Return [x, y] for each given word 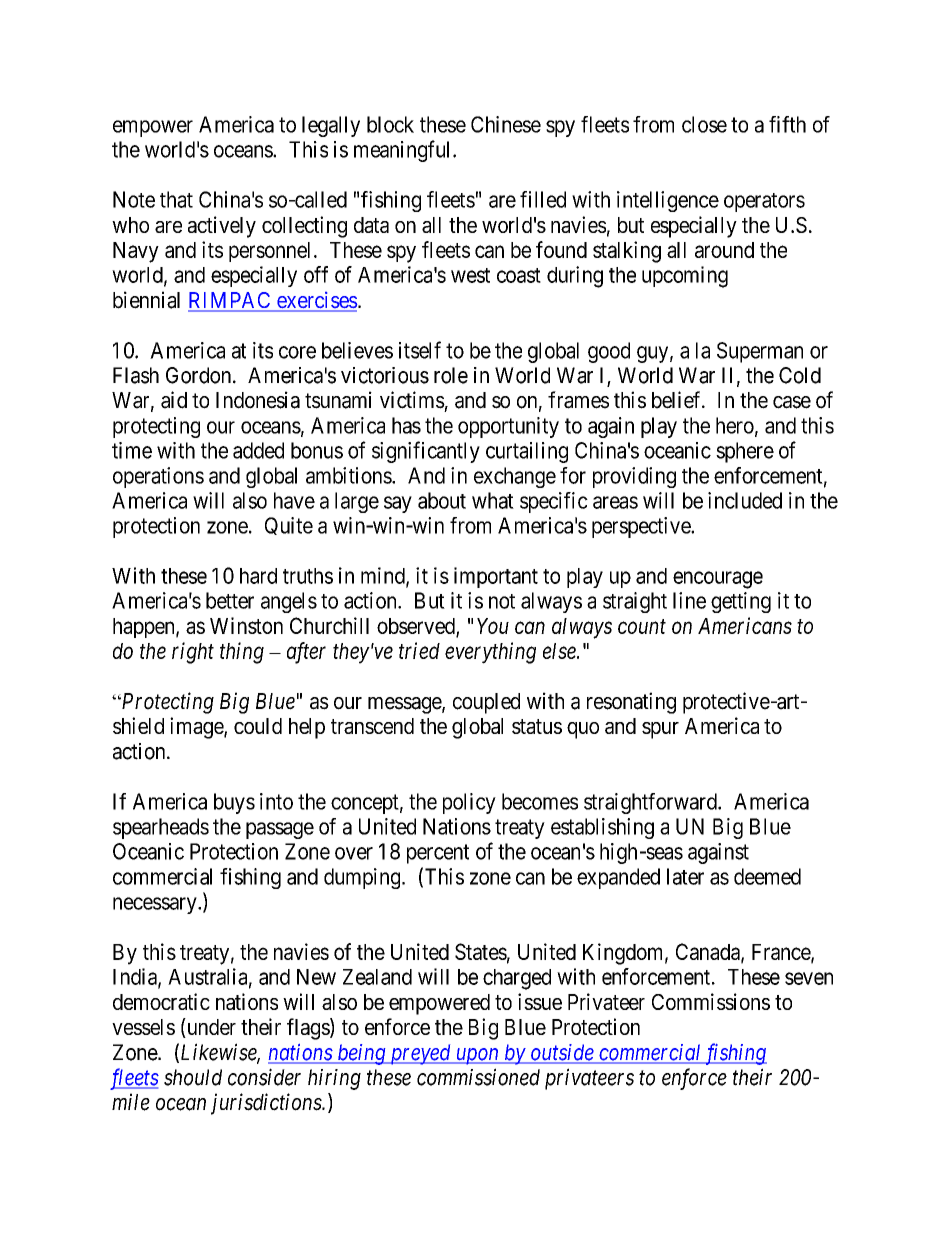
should [193, 1077]
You [493, 626]
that [176, 199]
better [230, 600]
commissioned [478, 1077]
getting [741, 602]
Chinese [506, 124]
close [704, 124]
